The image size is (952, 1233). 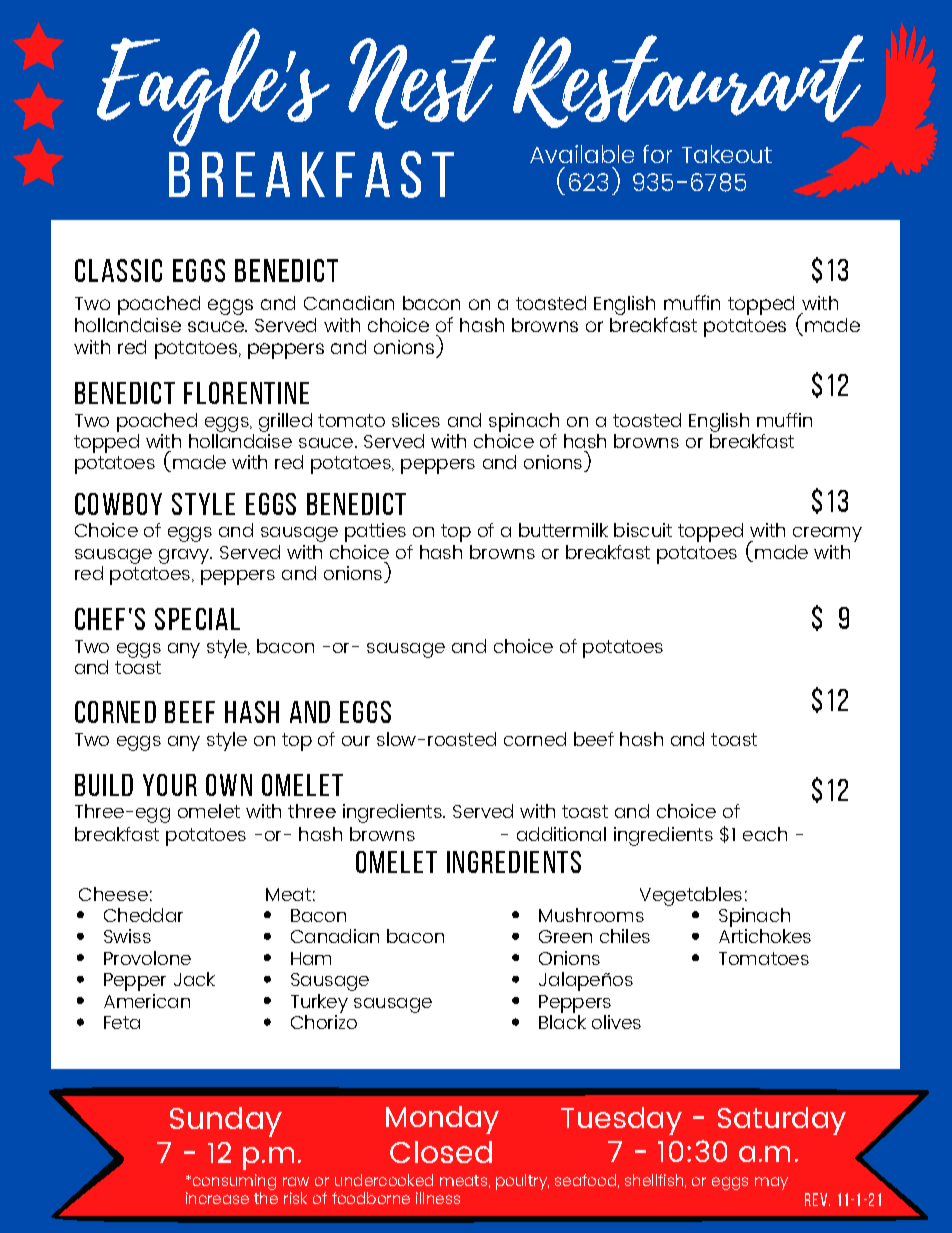 I want to click on consuming, so click(x=233, y=1183).
